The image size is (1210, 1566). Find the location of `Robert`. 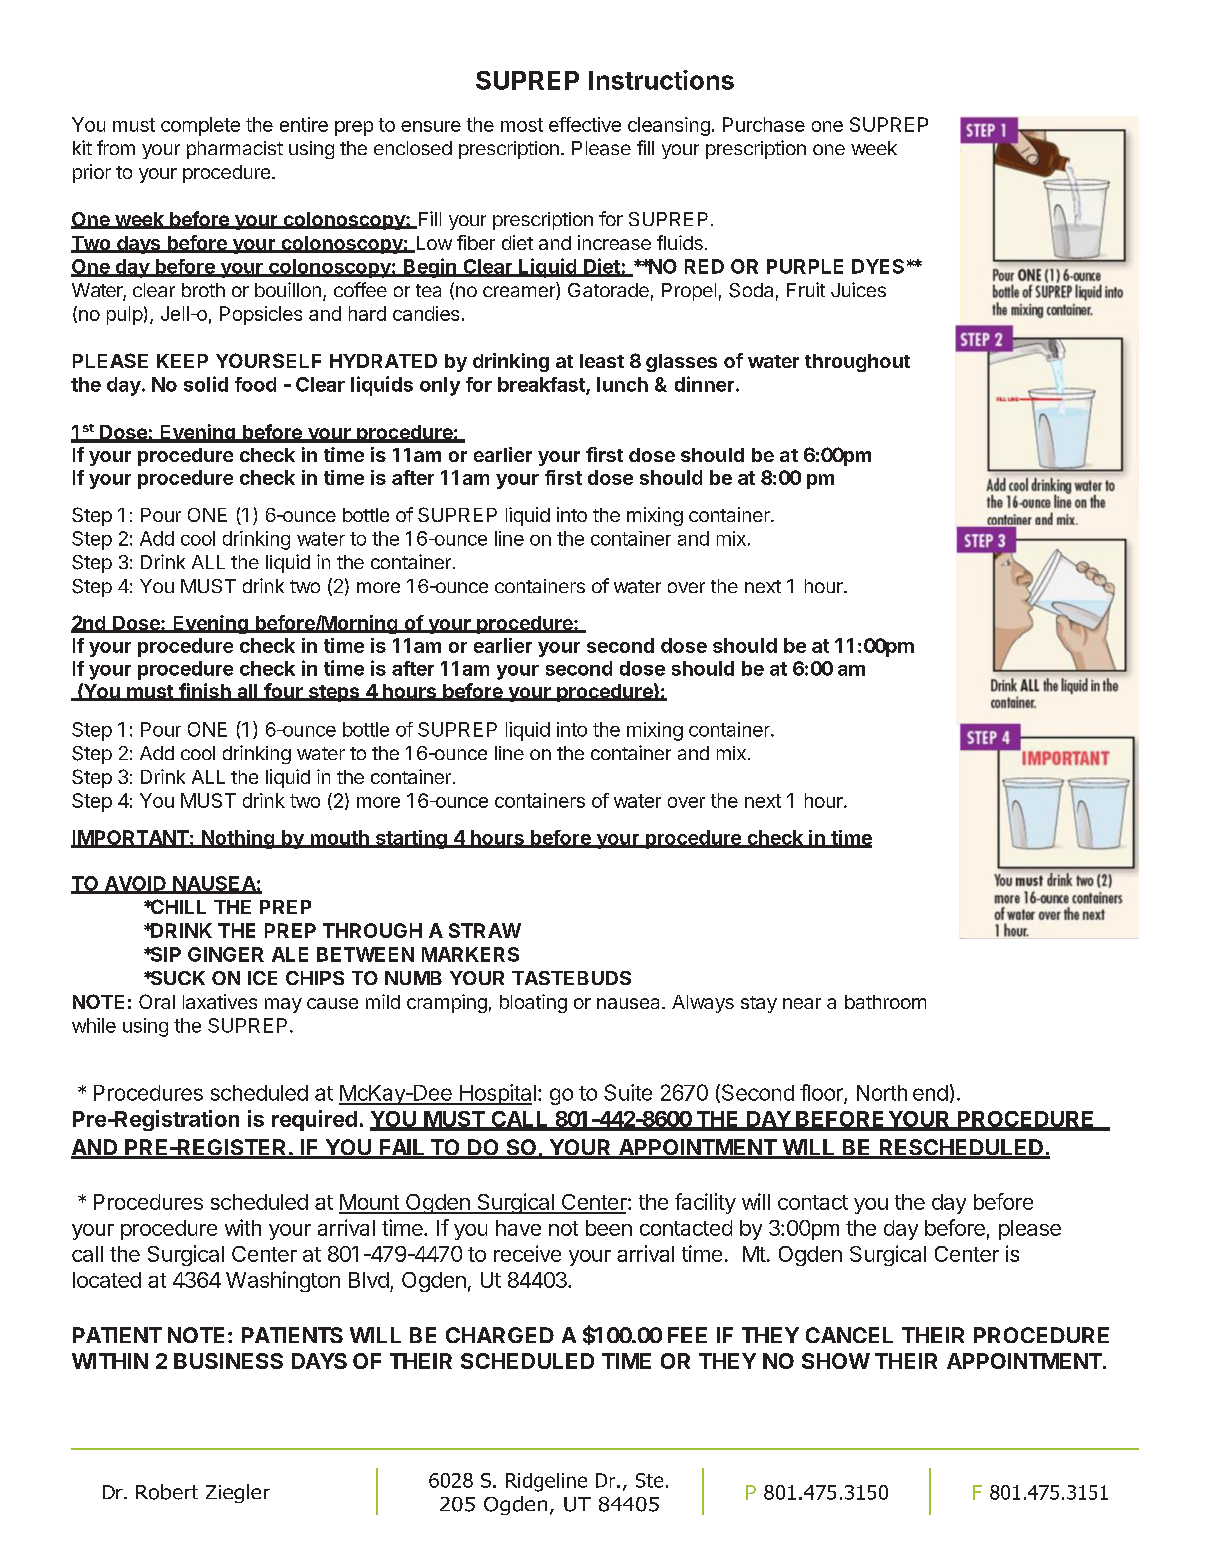

Robert is located at coordinates (167, 1492).
